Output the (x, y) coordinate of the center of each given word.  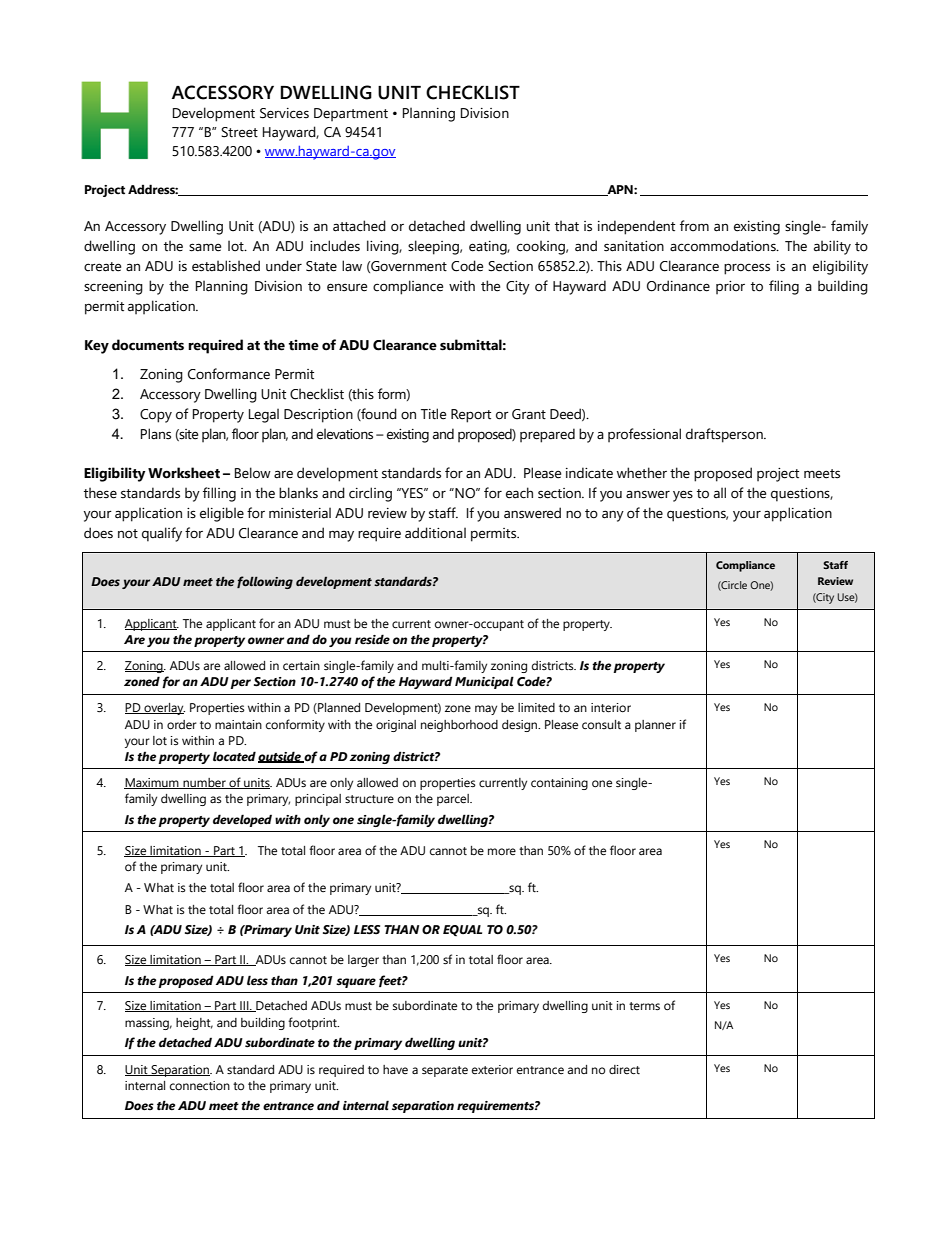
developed (242, 820)
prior (730, 287)
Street (239, 132)
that (567, 226)
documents (148, 345)
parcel (454, 800)
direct (624, 1069)
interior (611, 708)
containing (559, 784)
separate (445, 1071)
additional (435, 533)
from (694, 225)
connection (200, 1086)
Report (471, 416)
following (265, 582)
